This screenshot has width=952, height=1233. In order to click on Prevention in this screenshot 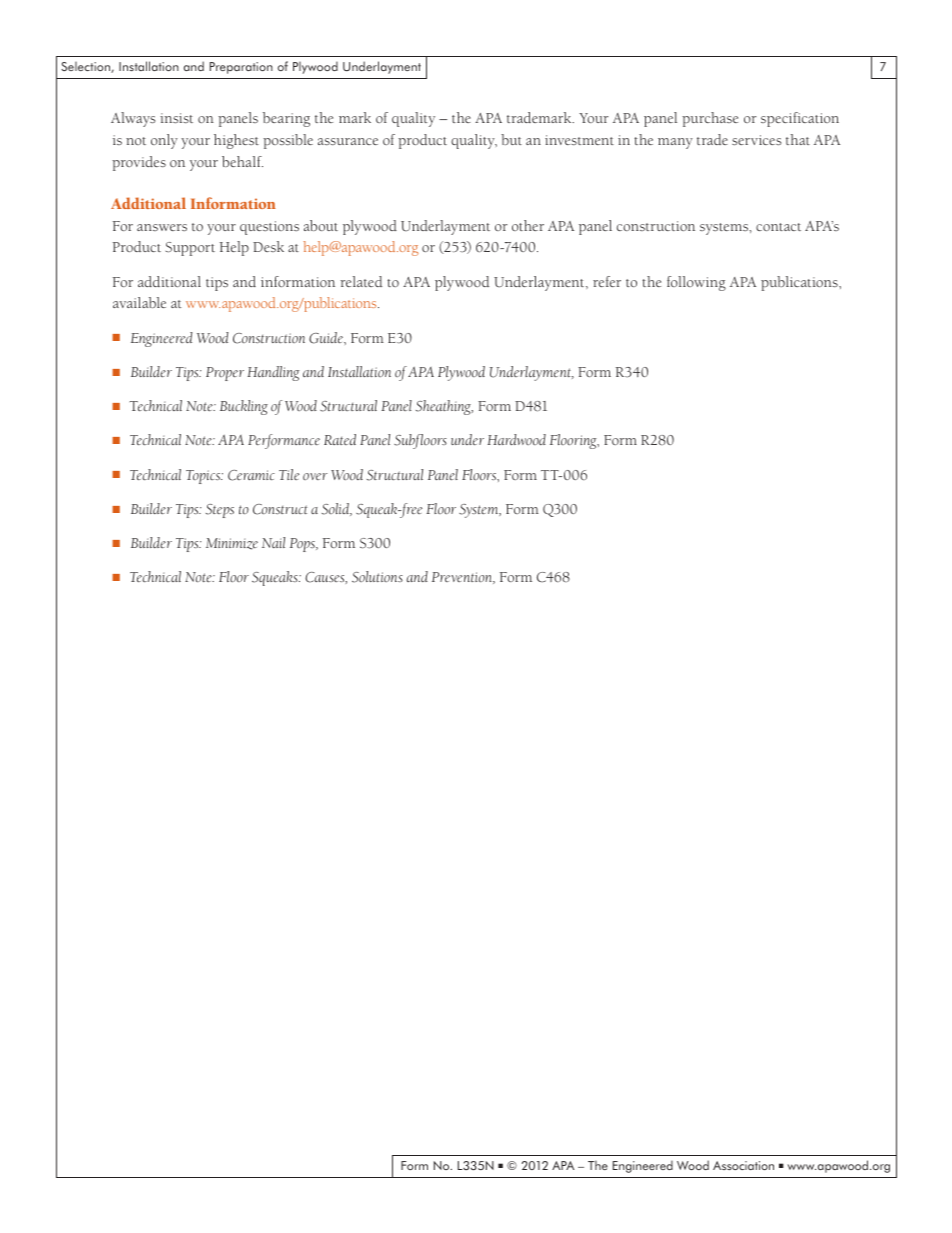, I will do `click(463, 578)`.
